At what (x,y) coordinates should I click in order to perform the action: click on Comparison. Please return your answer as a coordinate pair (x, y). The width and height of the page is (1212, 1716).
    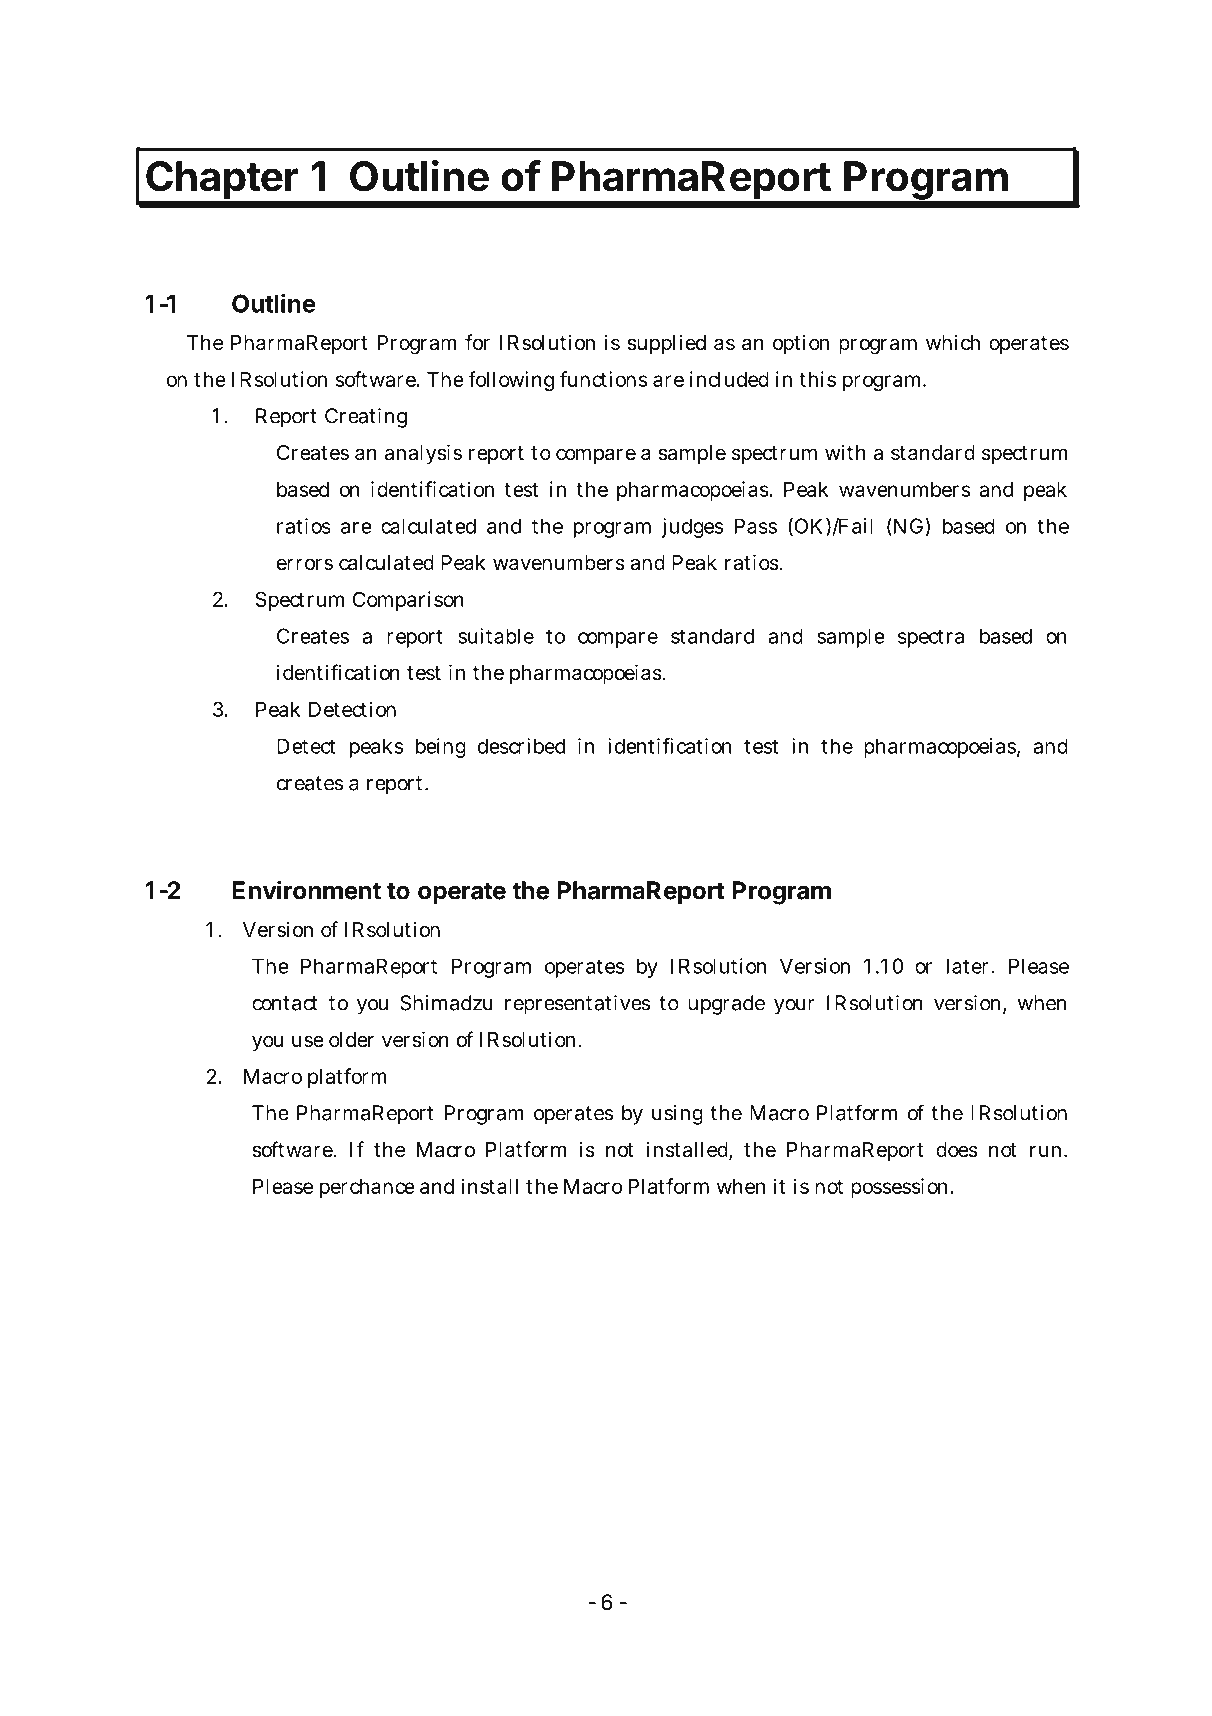
    Looking at the image, I should click on (408, 601).
